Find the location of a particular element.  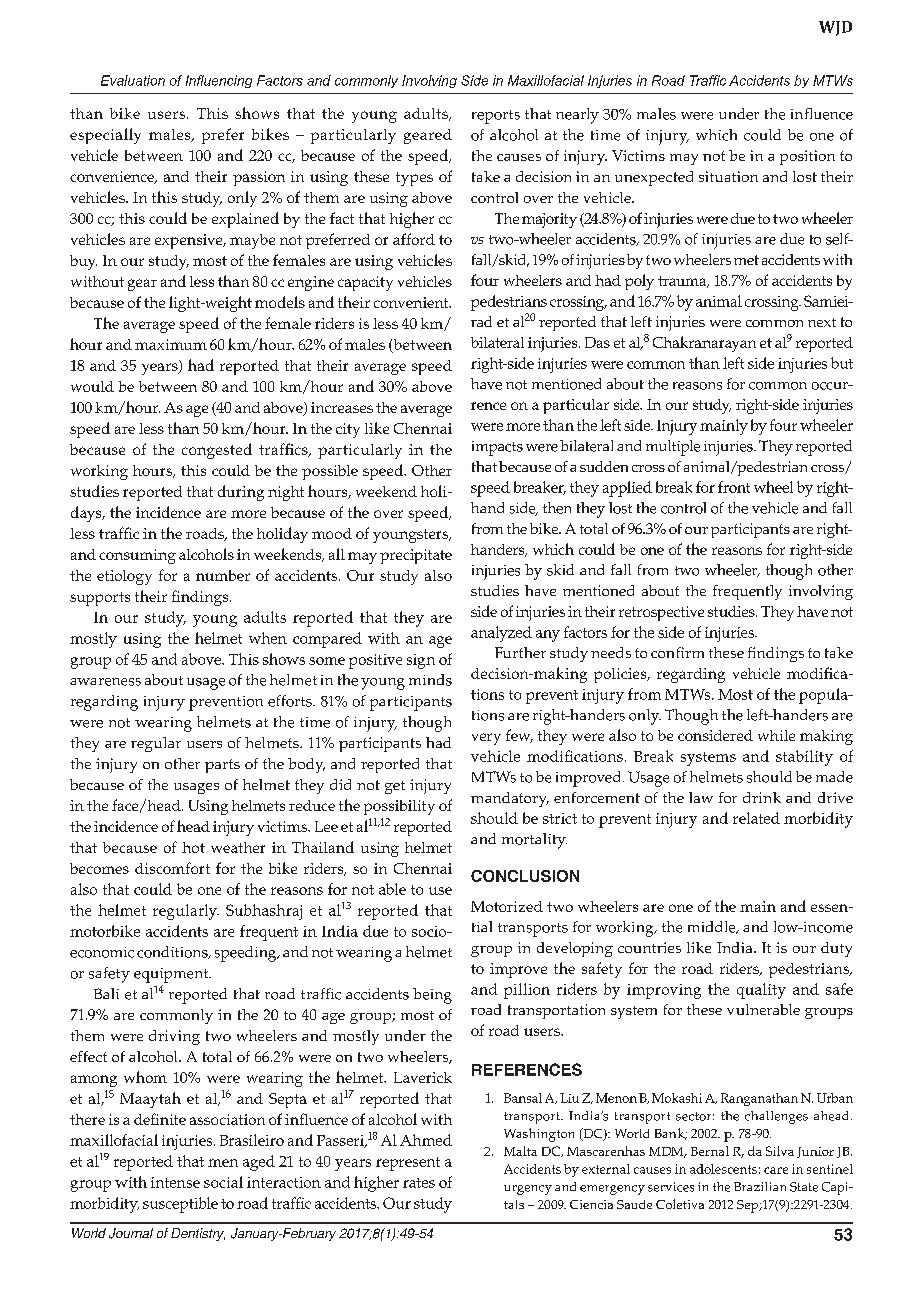

Brazilian is located at coordinates (760, 1186).
